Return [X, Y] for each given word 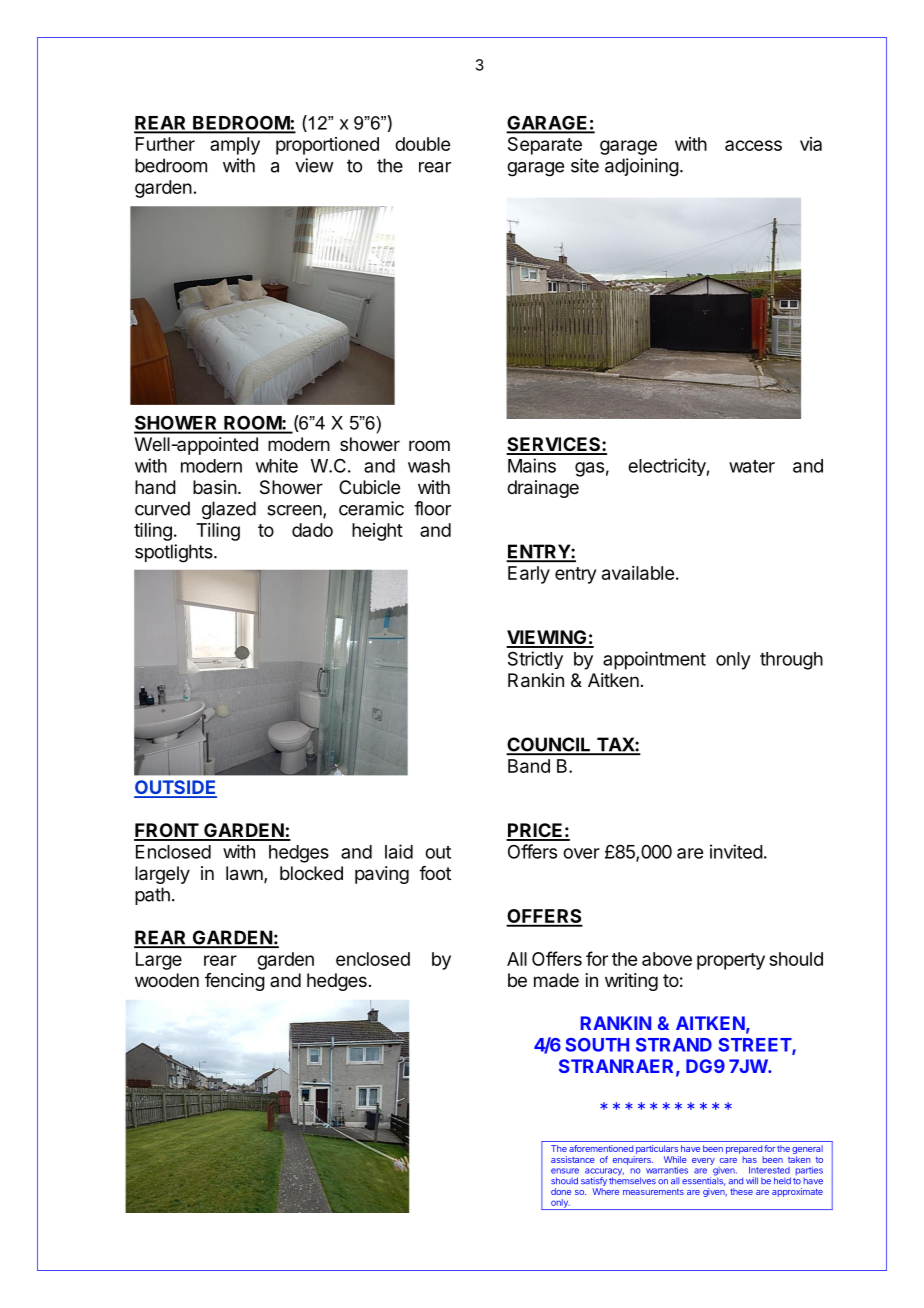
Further [165, 144]
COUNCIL [549, 745]
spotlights [175, 553]
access [753, 145]
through [791, 661]
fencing [235, 982]
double [422, 144]
